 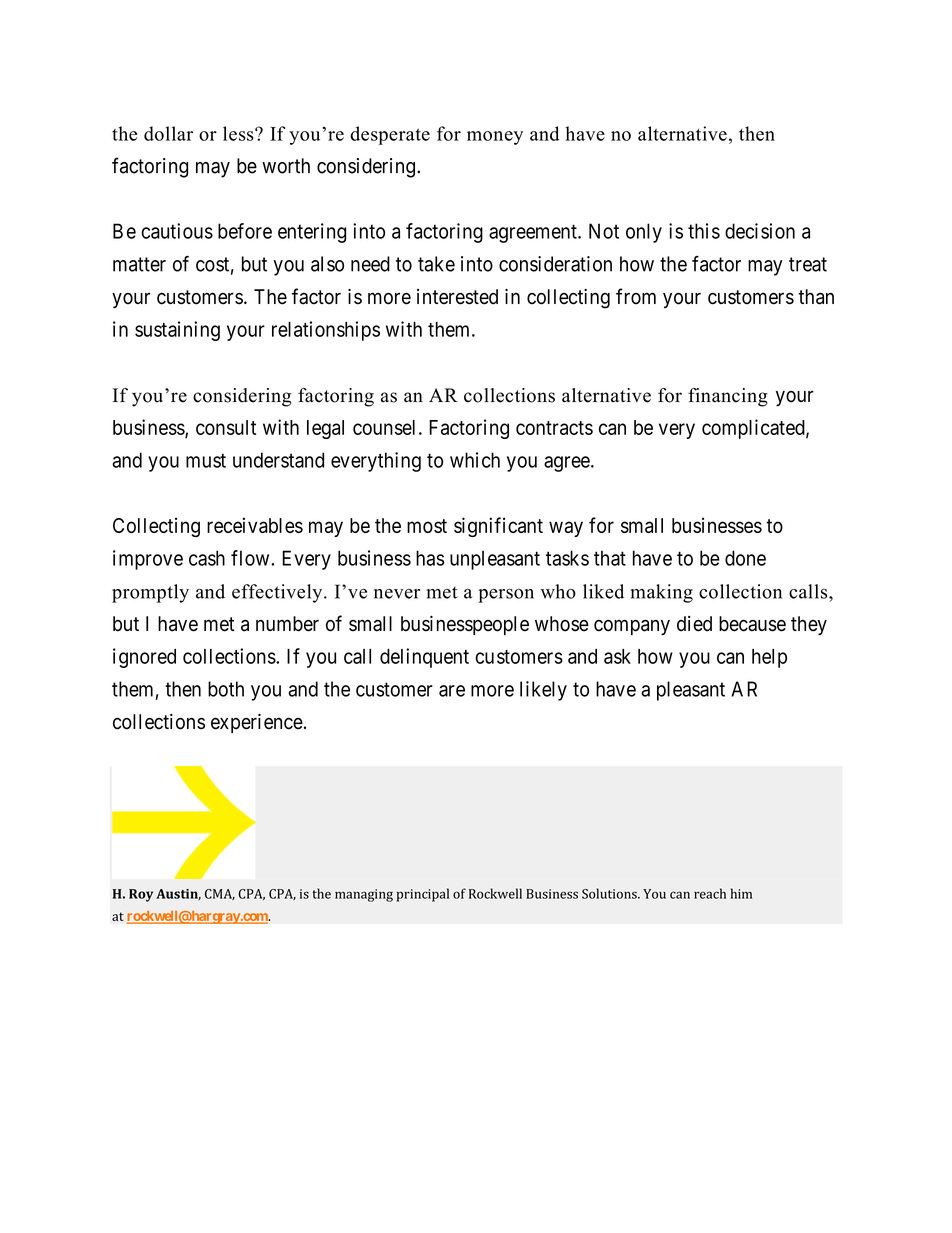 I want to click on principal, so click(x=423, y=895).
